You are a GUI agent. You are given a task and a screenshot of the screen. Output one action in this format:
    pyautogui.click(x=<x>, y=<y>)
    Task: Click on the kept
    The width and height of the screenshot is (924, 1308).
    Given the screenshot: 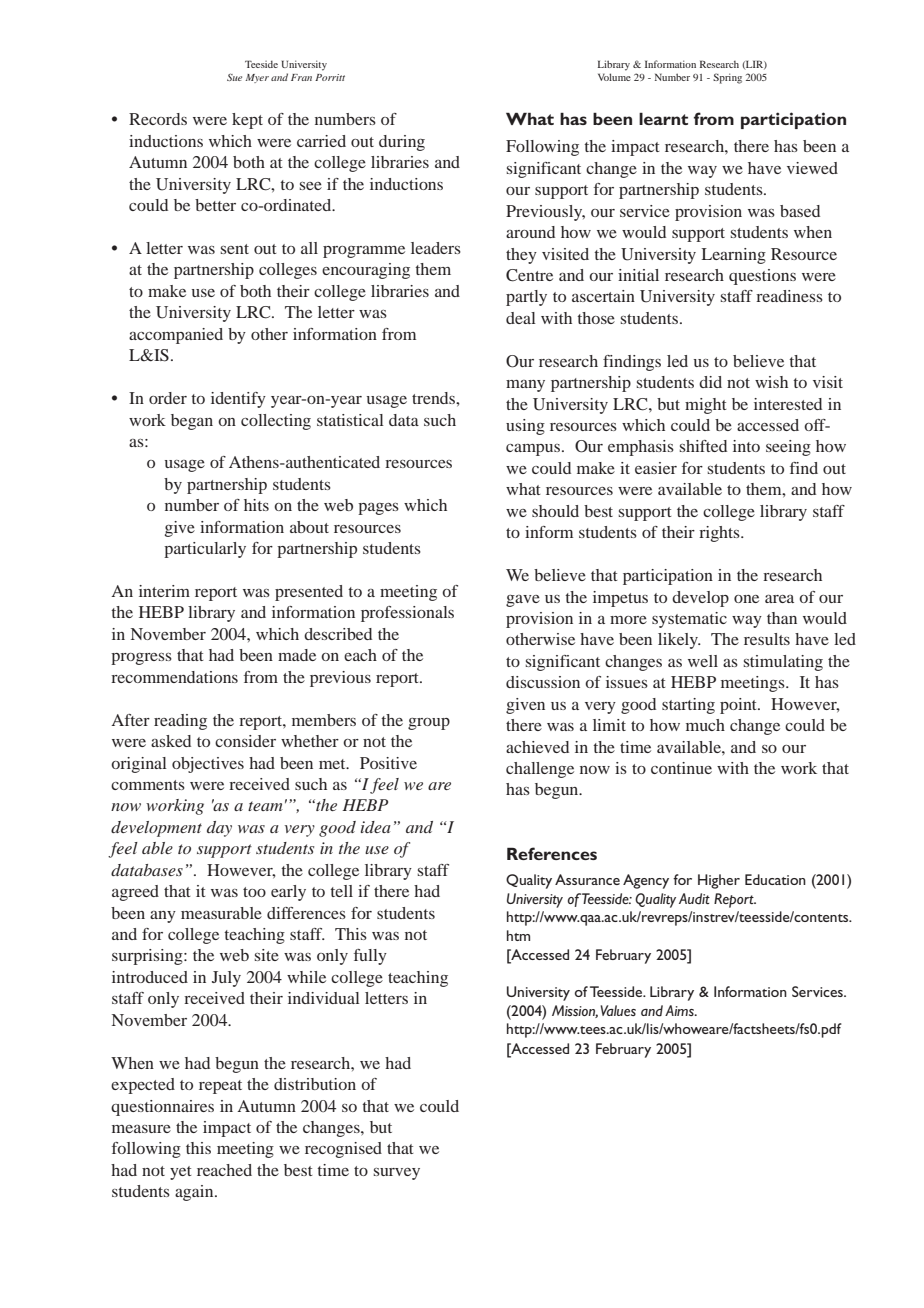 What is the action you would take?
    pyautogui.click(x=247, y=121)
